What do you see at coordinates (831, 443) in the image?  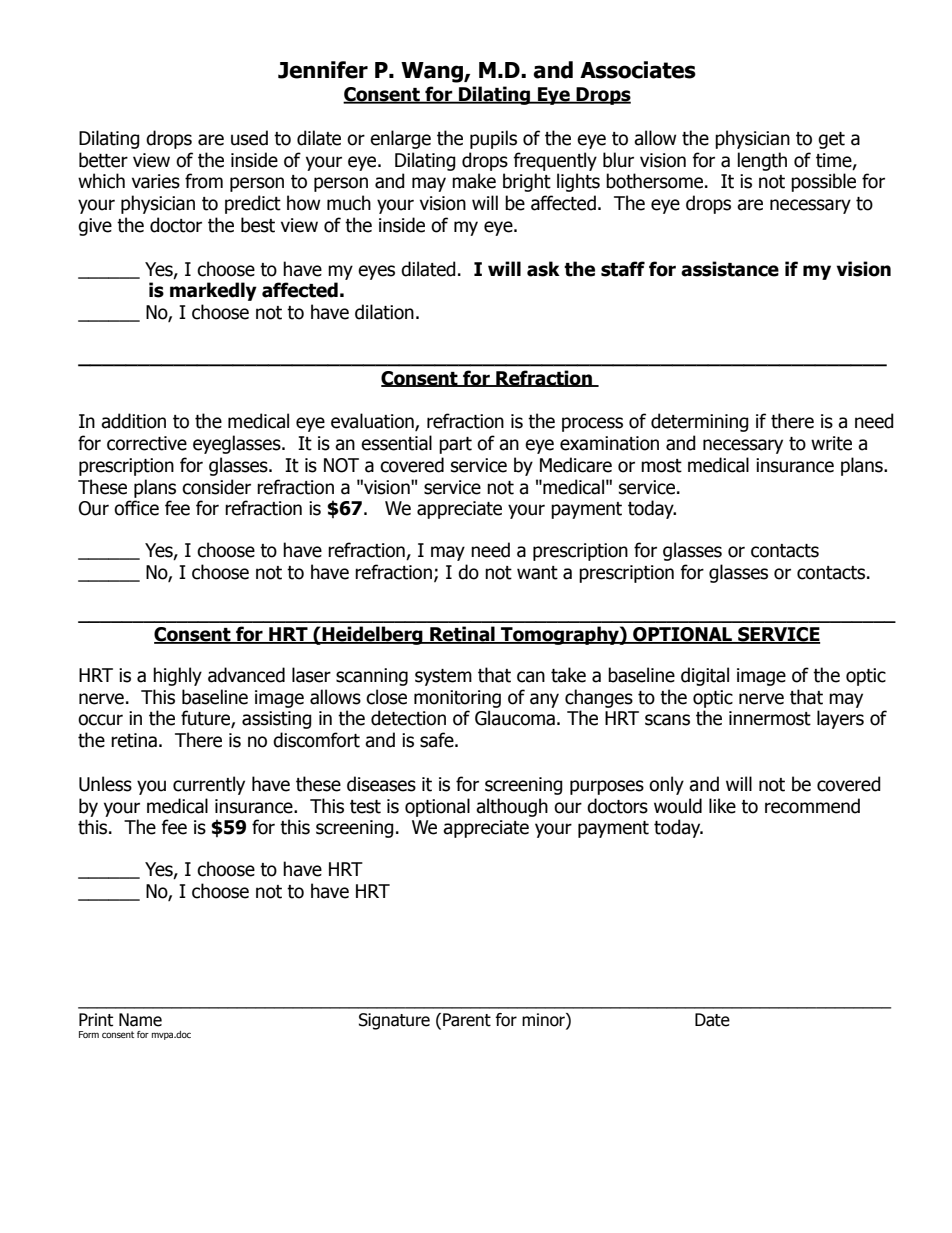 I see `write` at bounding box center [831, 443].
